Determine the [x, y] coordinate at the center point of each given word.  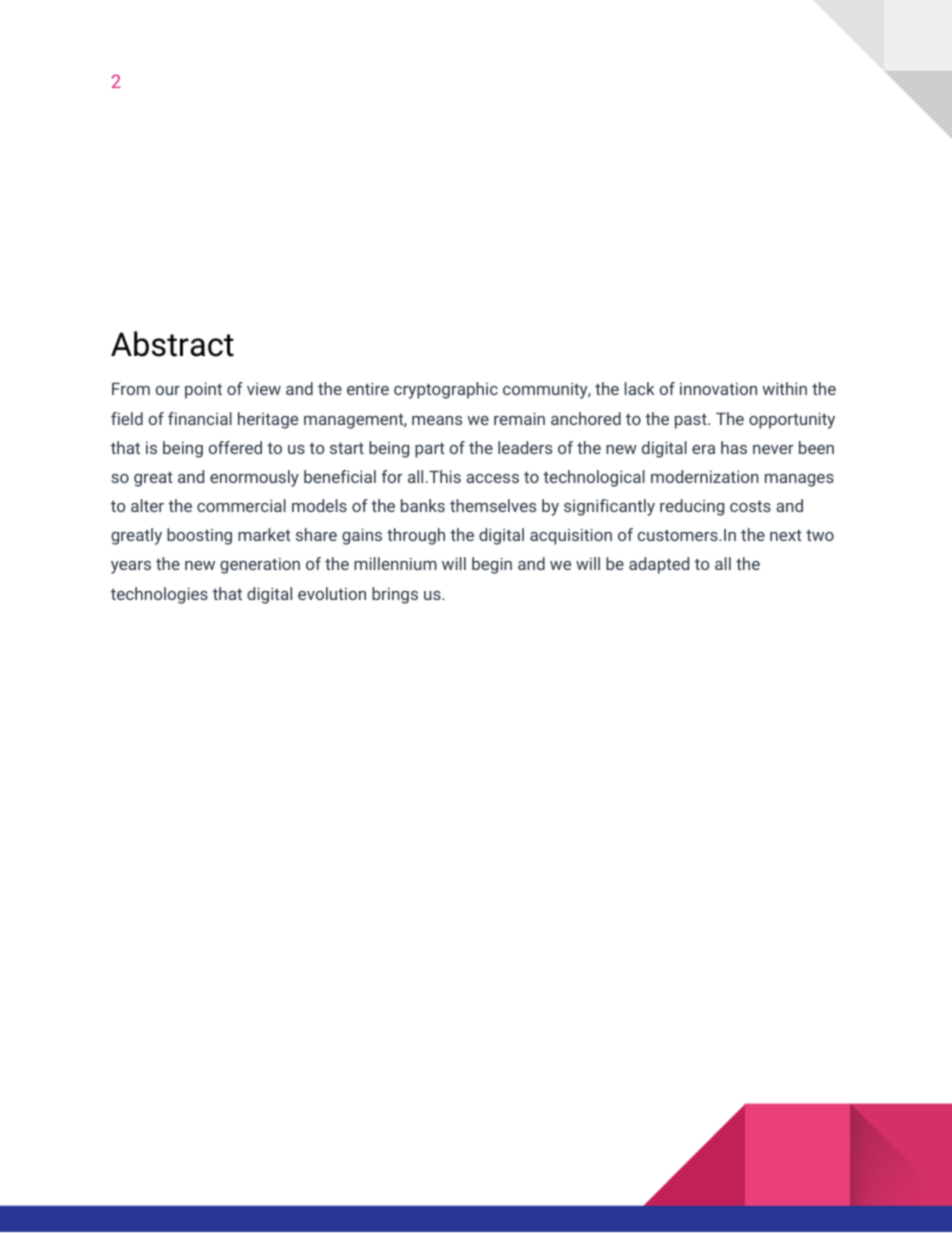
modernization [705, 476]
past [692, 421]
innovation [718, 389]
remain [519, 418]
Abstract [172, 344]
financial [200, 418]
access [492, 478]
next [786, 535]
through [416, 536]
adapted [659, 565]
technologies [159, 595]
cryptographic [446, 390]
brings [395, 595]
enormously [254, 478]
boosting [199, 536]
